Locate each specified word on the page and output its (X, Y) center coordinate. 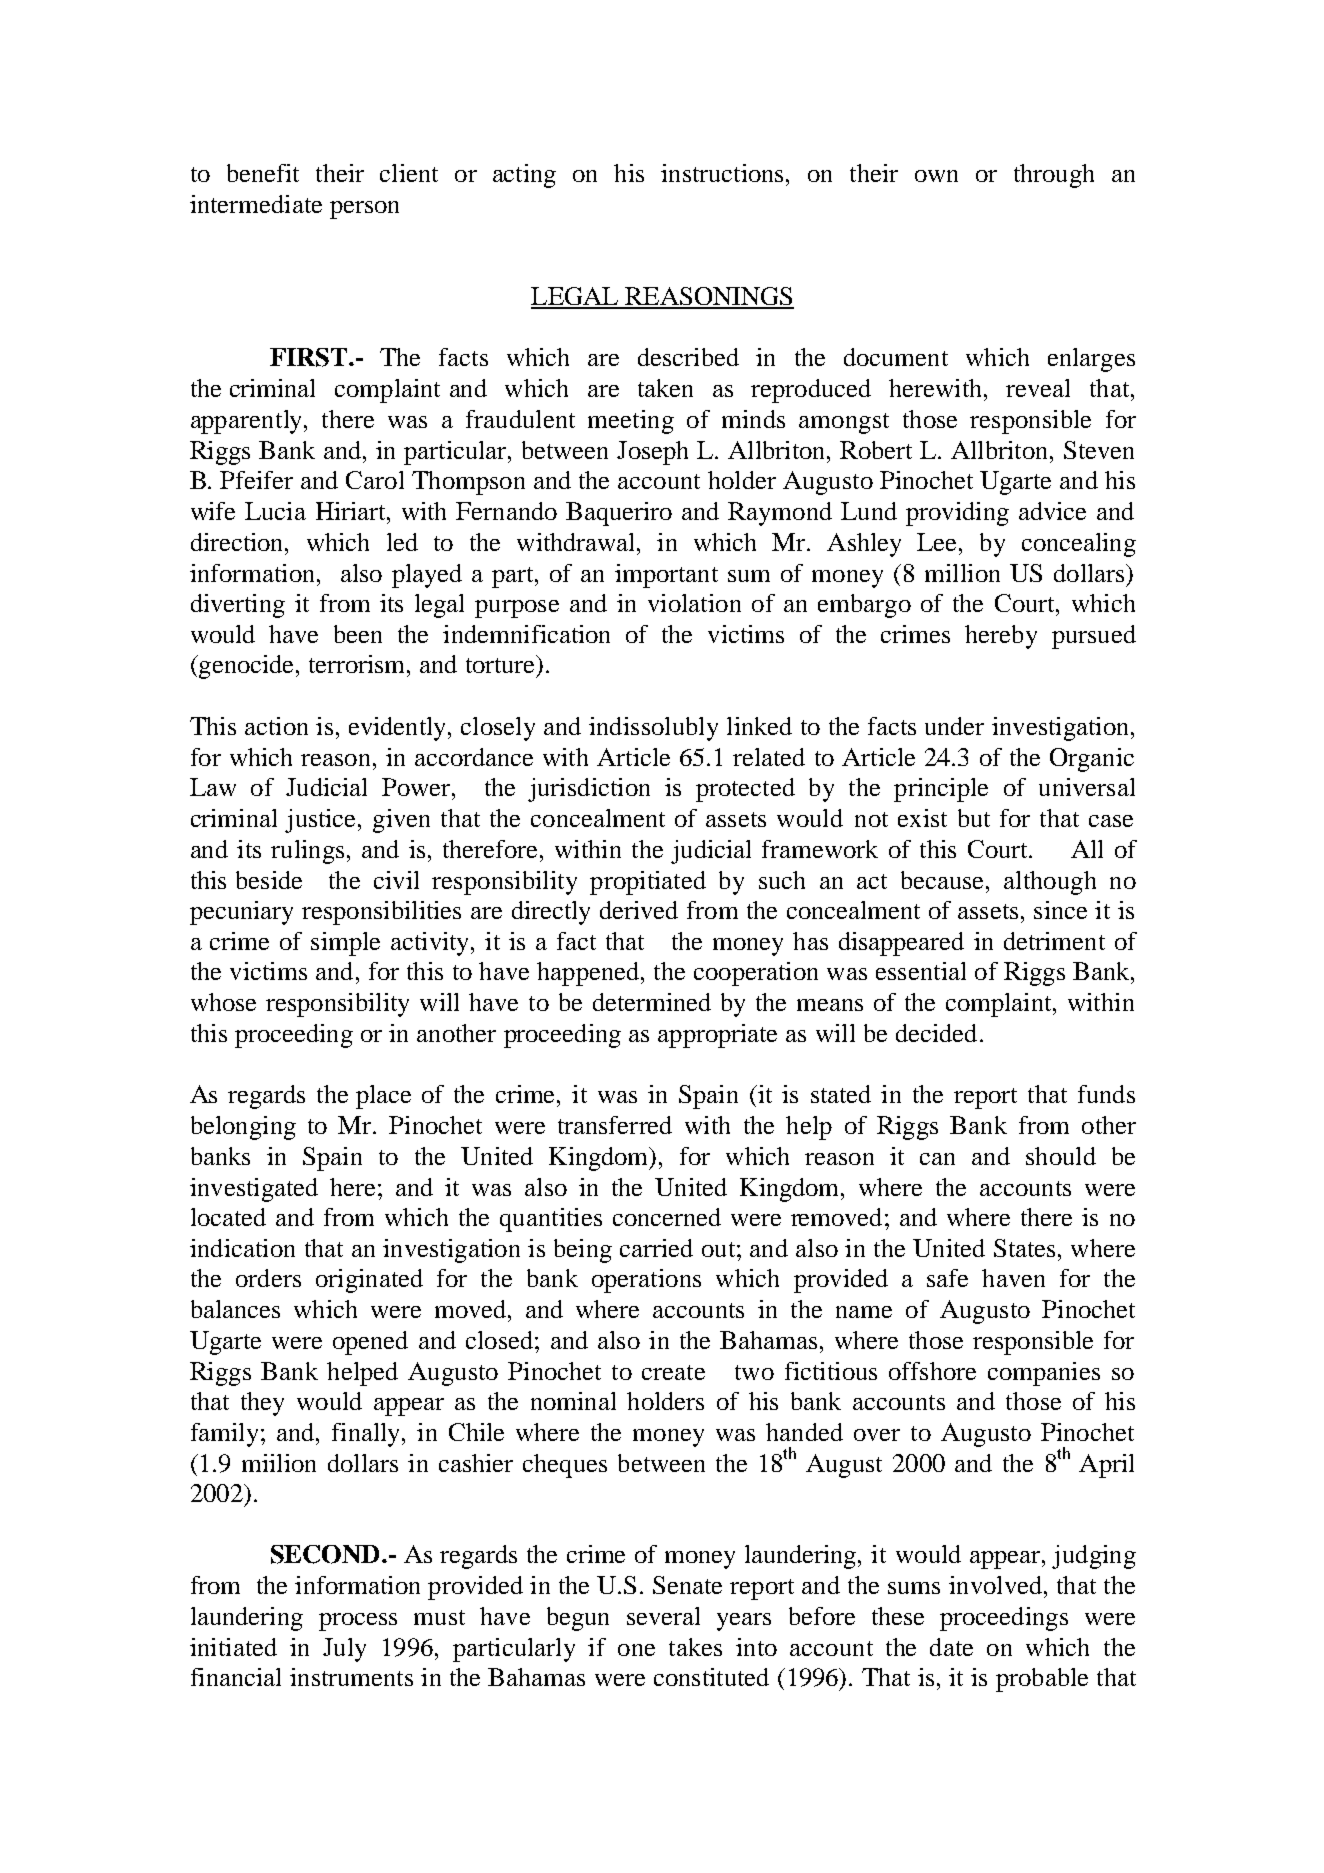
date (951, 1647)
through (1054, 176)
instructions (722, 173)
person (364, 210)
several (663, 1616)
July (344, 1650)
